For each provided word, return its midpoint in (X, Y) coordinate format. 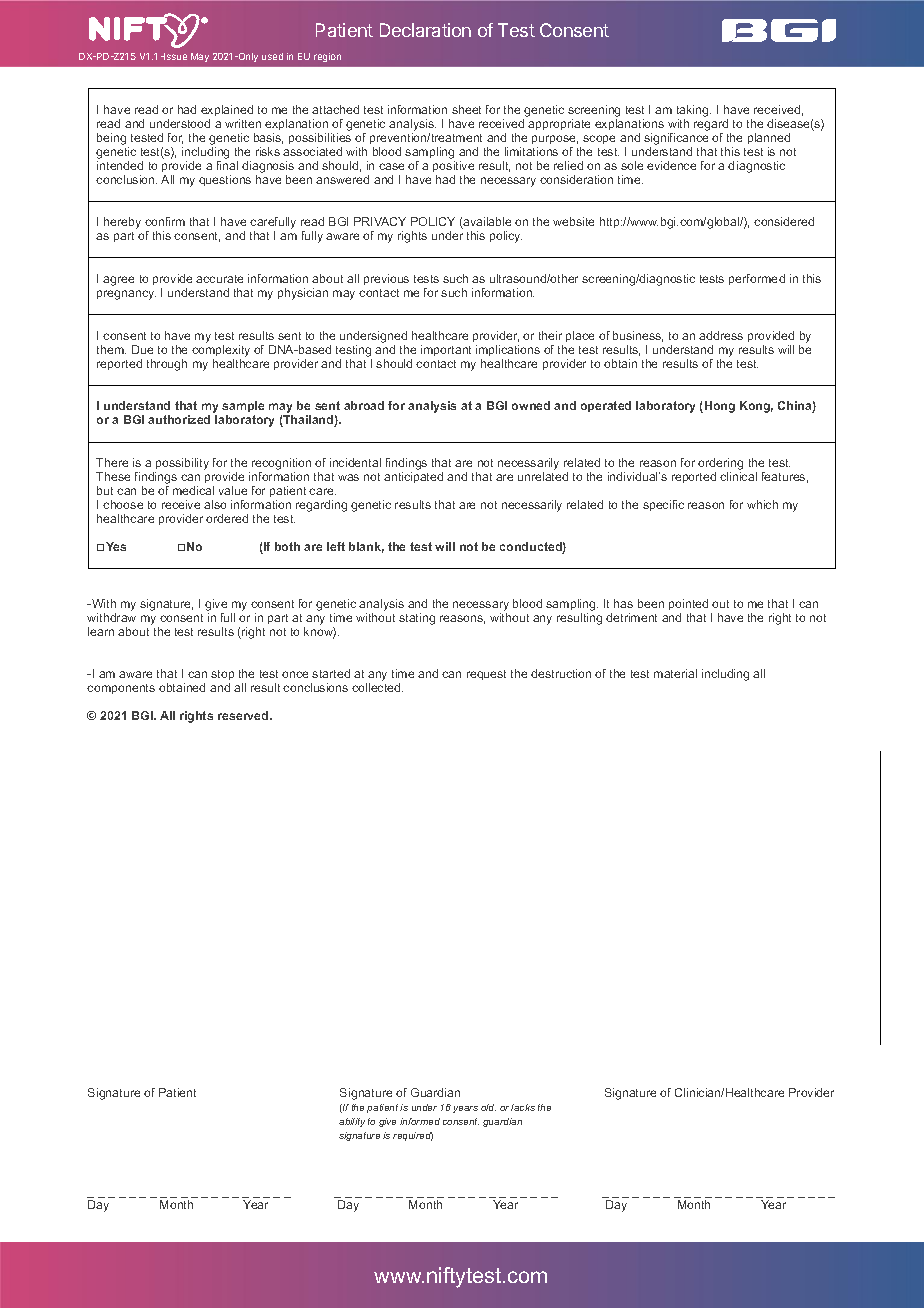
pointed (688, 604)
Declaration (425, 30)
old (488, 1107)
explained (227, 110)
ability (352, 1122)
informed (420, 1121)
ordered (227, 518)
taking (694, 111)
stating (417, 619)
